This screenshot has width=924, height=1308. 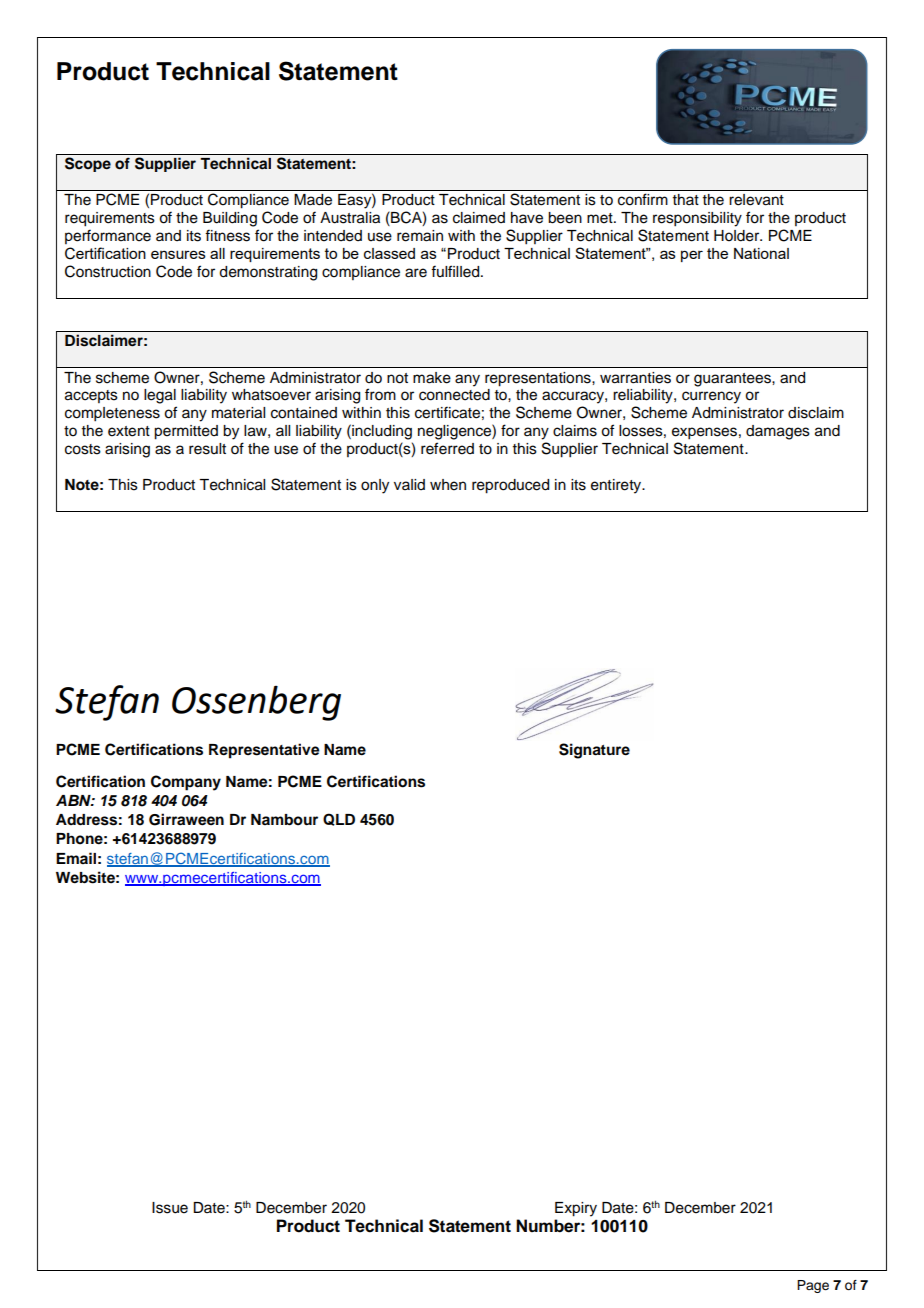 What do you see at coordinates (170, 1208) in the screenshot?
I see `Issue` at bounding box center [170, 1208].
